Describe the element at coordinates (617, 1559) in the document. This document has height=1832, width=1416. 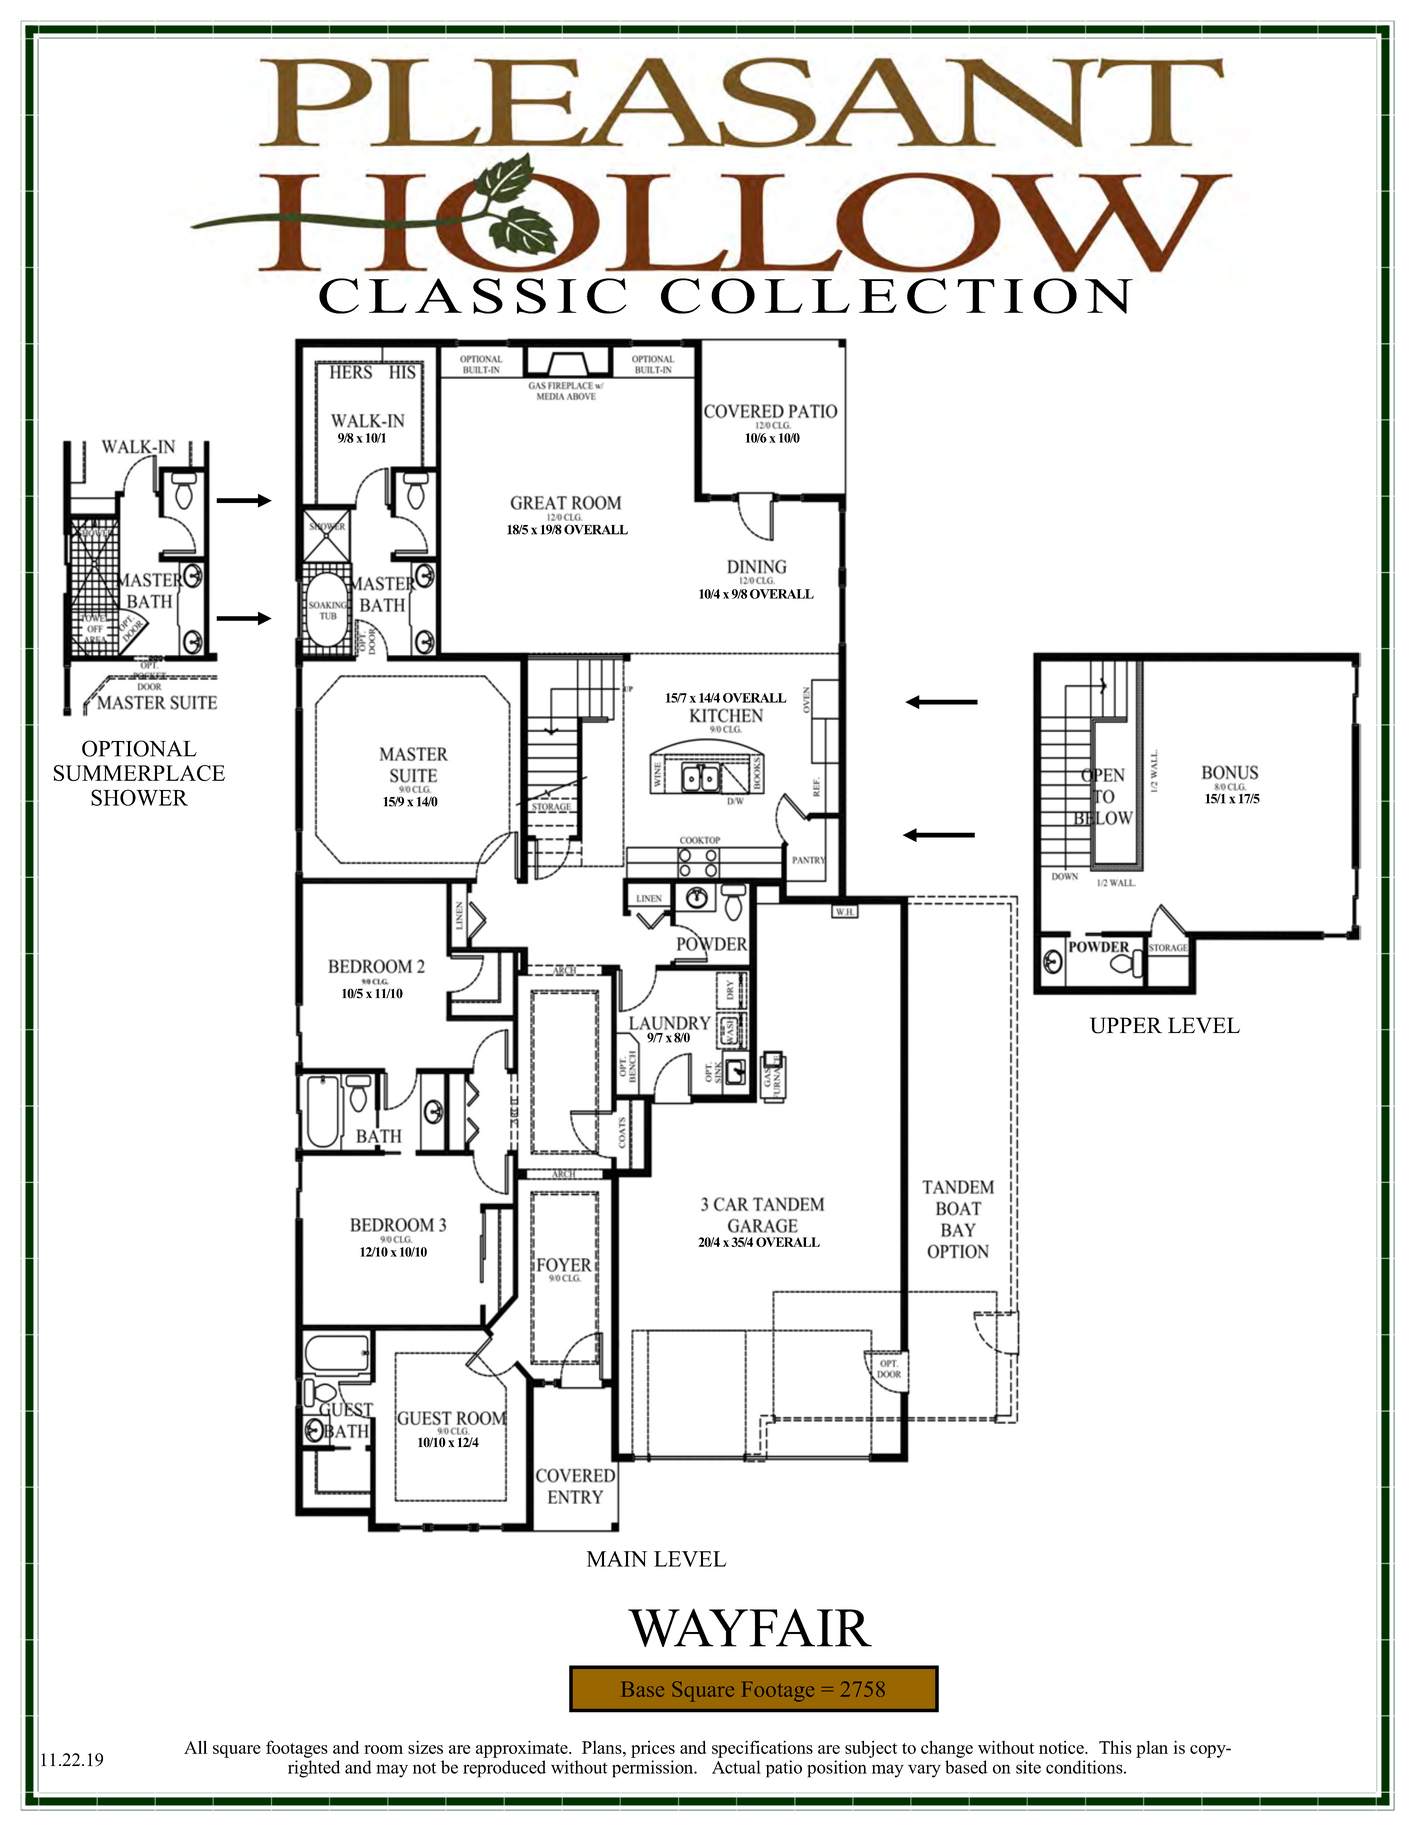
I see `MAIN` at that location.
